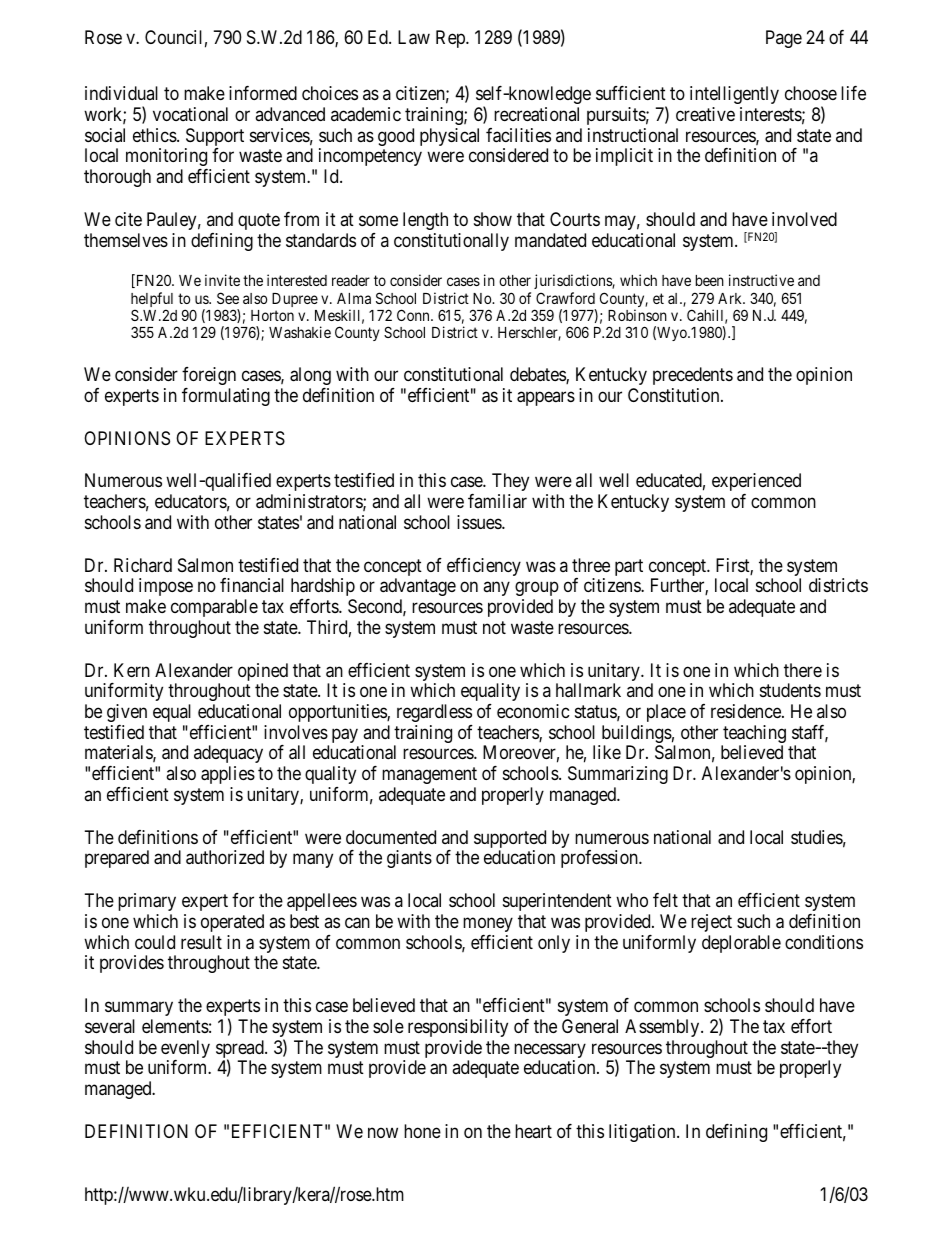 This screenshot has width=952, height=1233. What do you see at coordinates (429, 775) in the screenshot?
I see `management` at bounding box center [429, 775].
